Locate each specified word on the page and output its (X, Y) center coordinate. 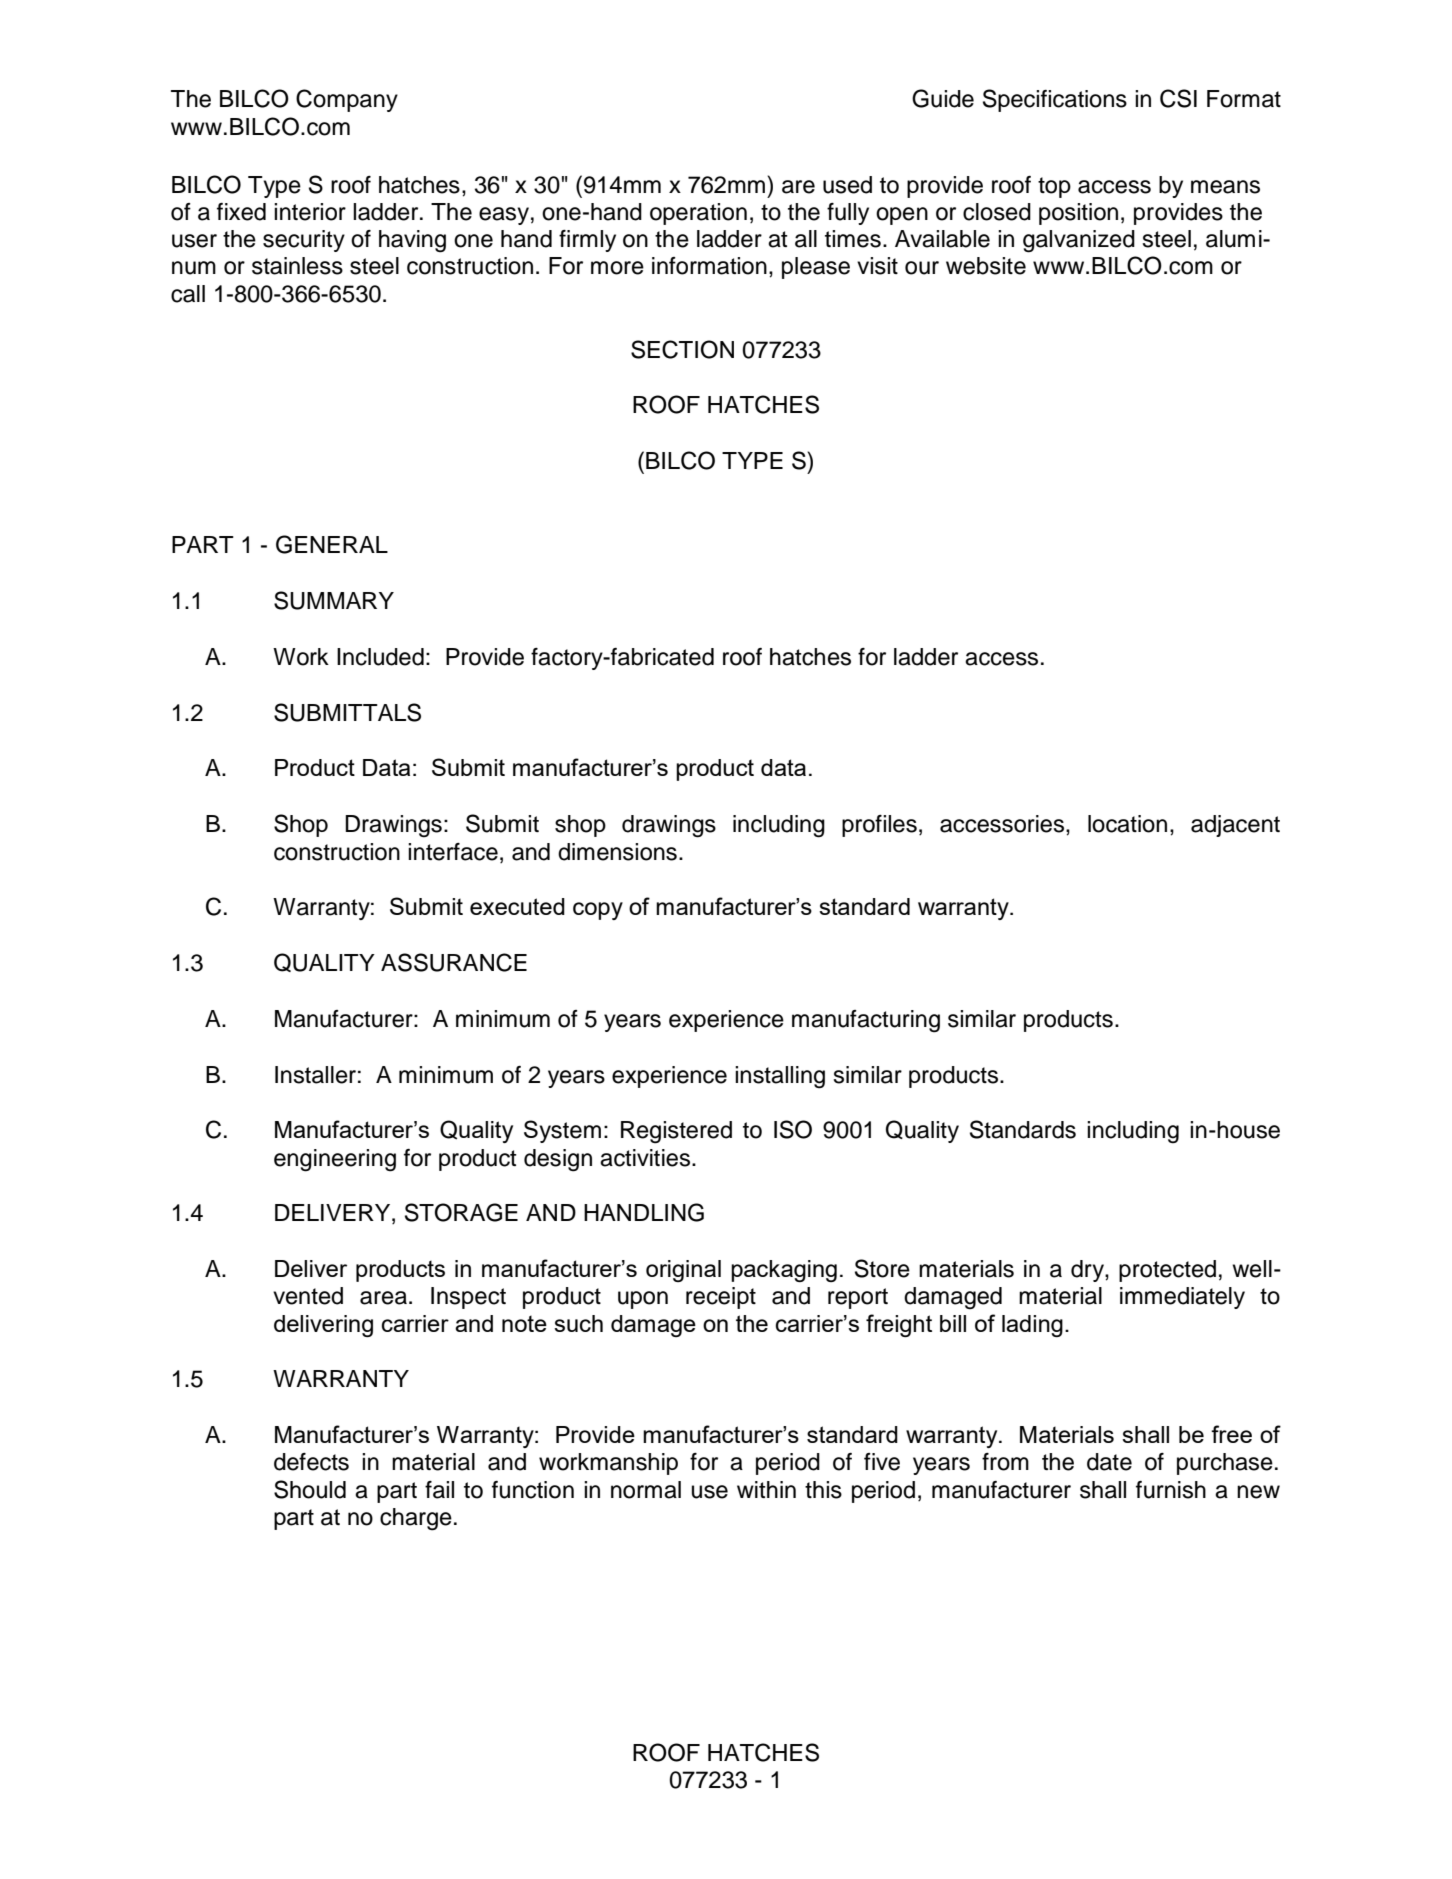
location (1127, 824)
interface (453, 852)
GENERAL (332, 544)
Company (347, 100)
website (986, 266)
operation (698, 214)
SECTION (682, 349)
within (766, 1489)
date (1109, 1462)
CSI (1178, 98)
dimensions (617, 852)
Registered (676, 1132)
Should (310, 1489)
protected (1167, 1271)
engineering (335, 1160)
